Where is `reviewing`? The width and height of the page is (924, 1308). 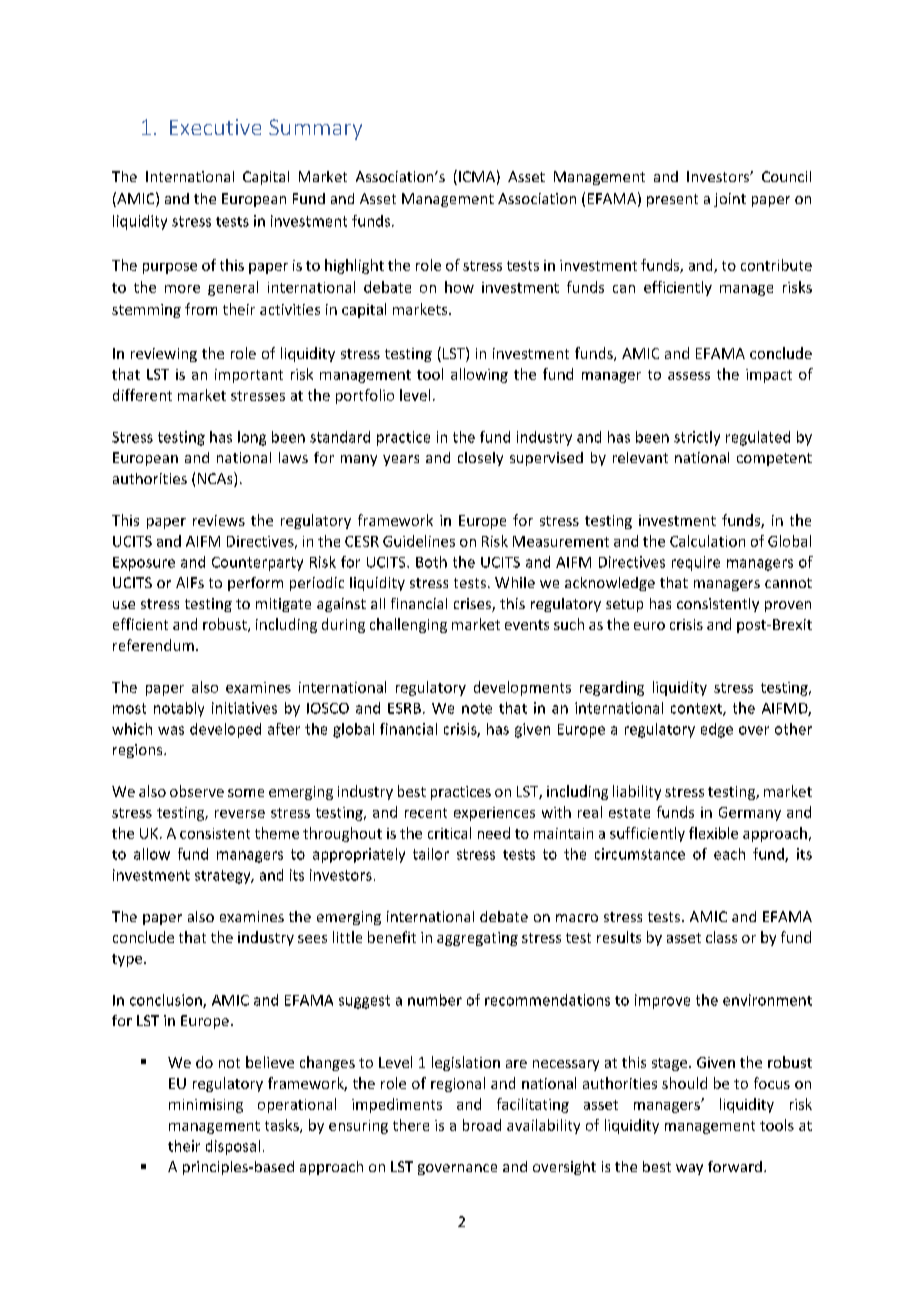
reviewing is located at coordinates (164, 355).
